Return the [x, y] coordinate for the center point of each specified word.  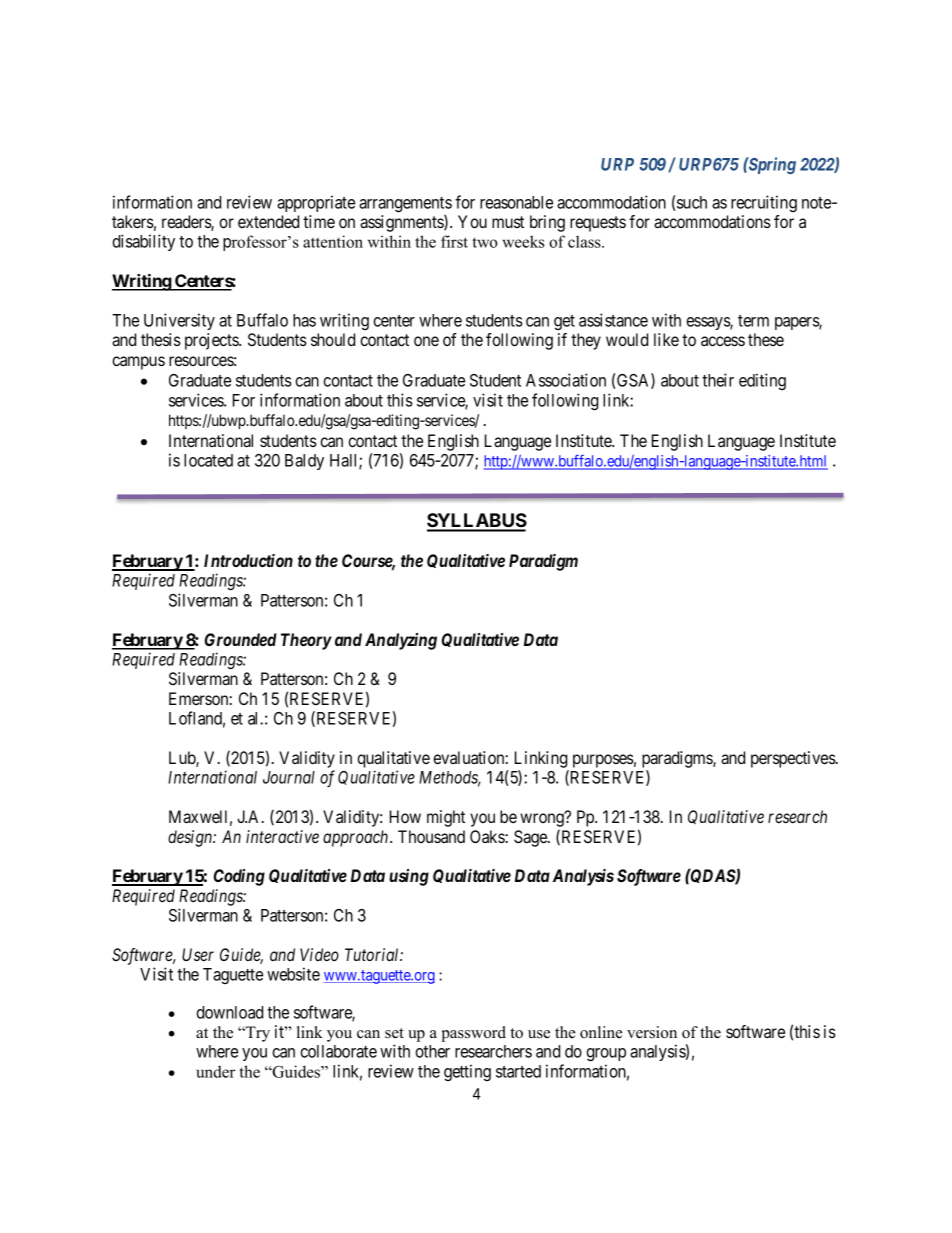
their [718, 380]
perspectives [794, 759]
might [446, 818]
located [208, 460]
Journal [289, 777]
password [473, 1034]
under [216, 1071]
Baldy [304, 462]
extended [268, 221]
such [692, 202]
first [454, 241]
